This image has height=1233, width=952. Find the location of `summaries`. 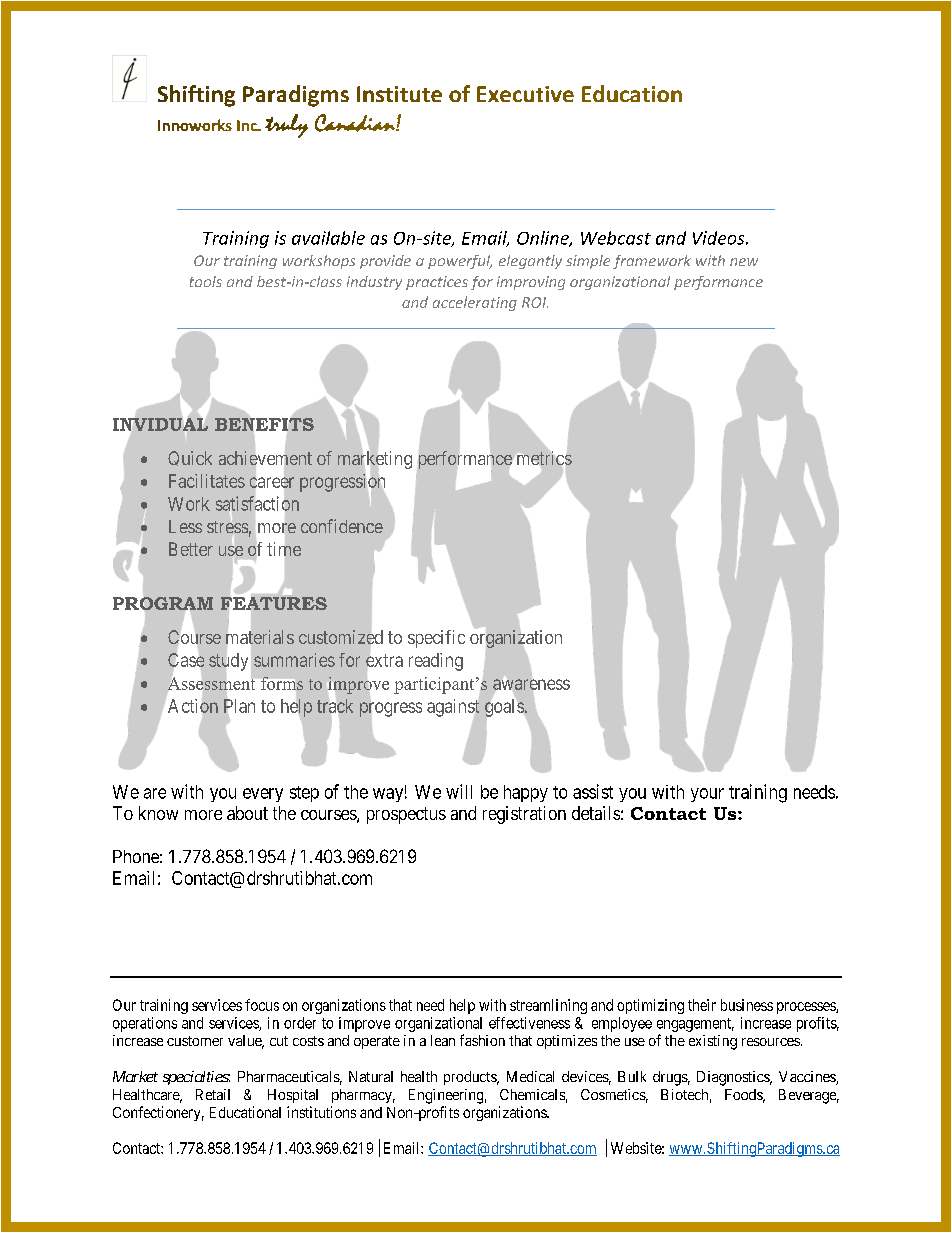

summaries is located at coordinates (294, 660).
